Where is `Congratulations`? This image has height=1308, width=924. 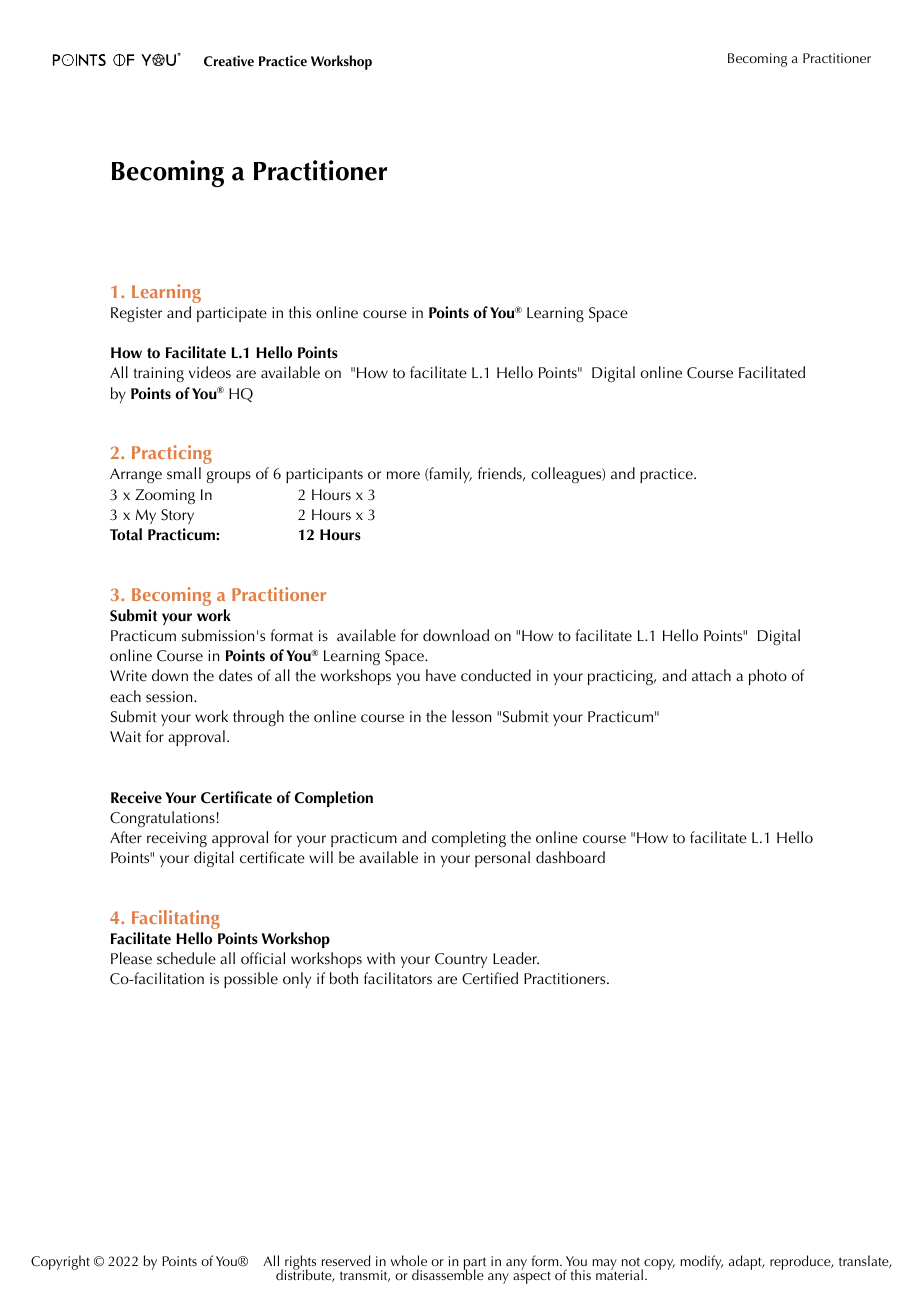 Congratulations is located at coordinates (162, 819).
